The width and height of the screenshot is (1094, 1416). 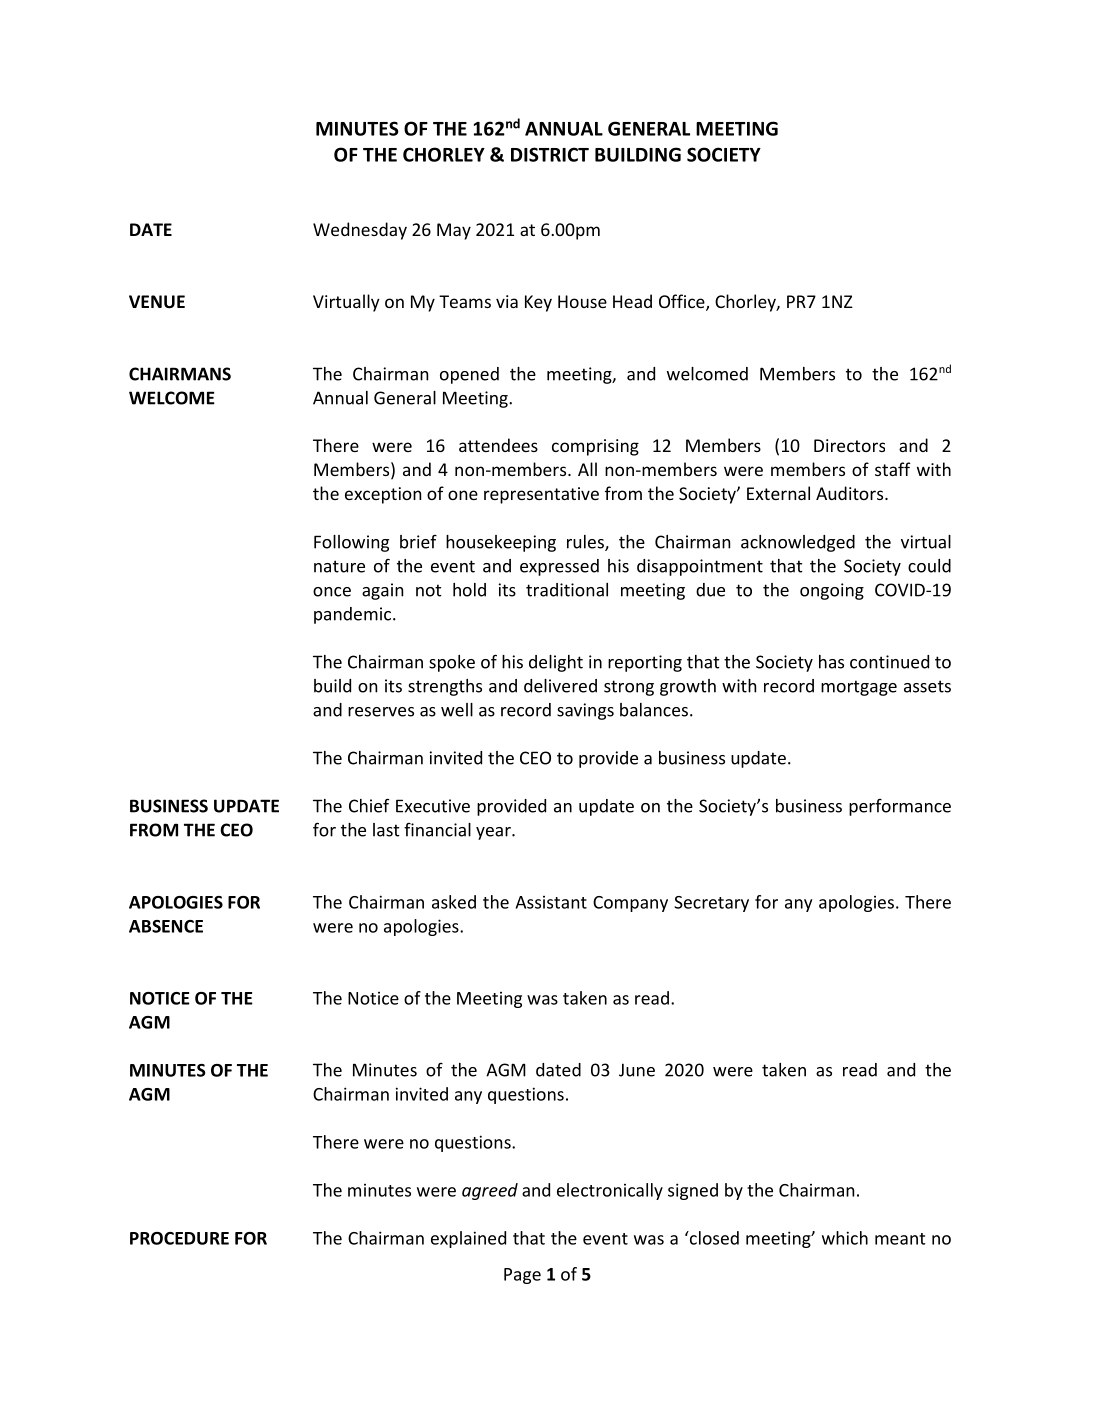 What do you see at coordinates (360, 231) in the screenshot?
I see `Wednesday` at bounding box center [360, 231].
